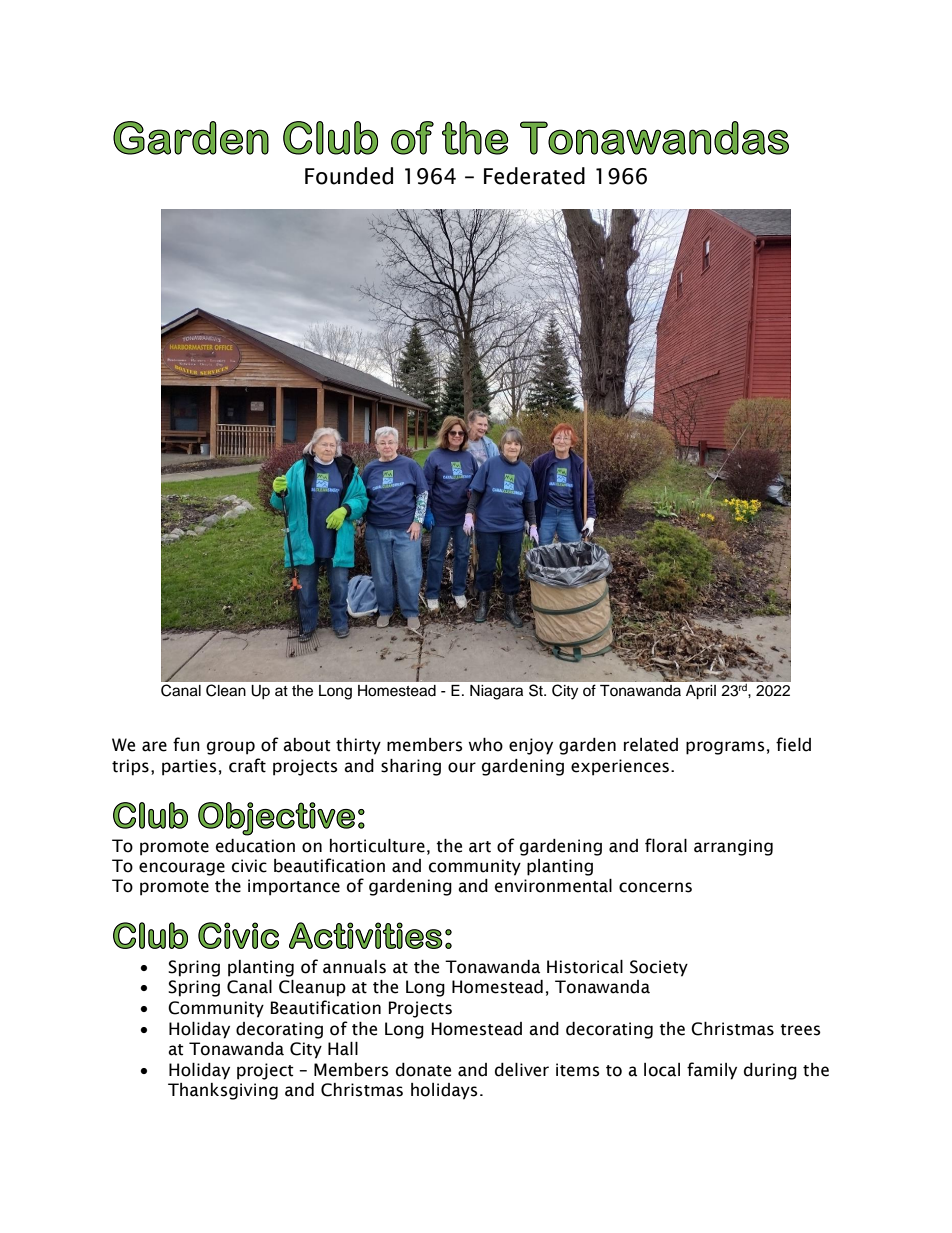  What do you see at coordinates (553, 886) in the screenshot?
I see `environmental` at bounding box center [553, 886].
